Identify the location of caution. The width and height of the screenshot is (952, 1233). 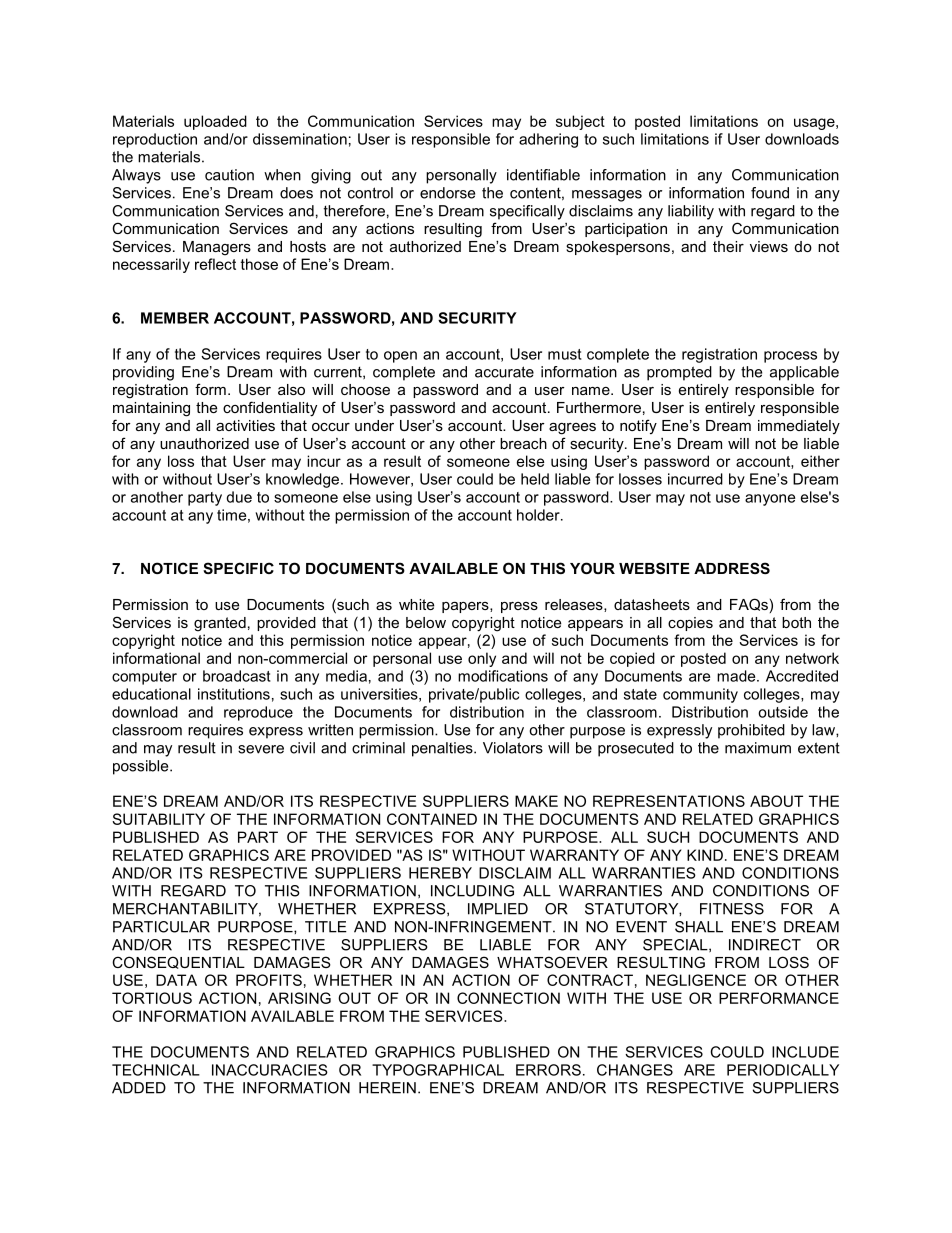
(229, 175).
